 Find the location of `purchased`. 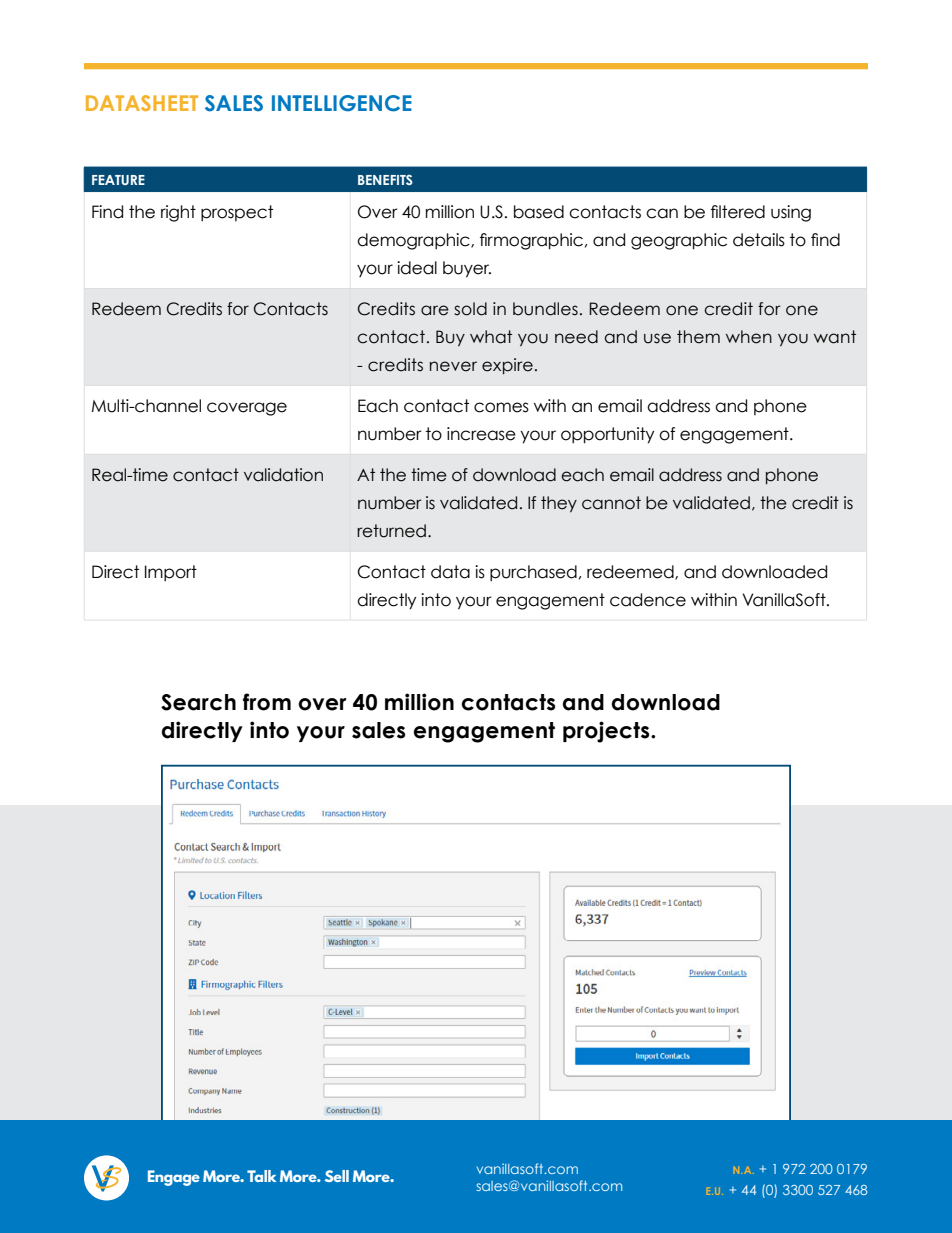

purchased is located at coordinates (533, 573).
